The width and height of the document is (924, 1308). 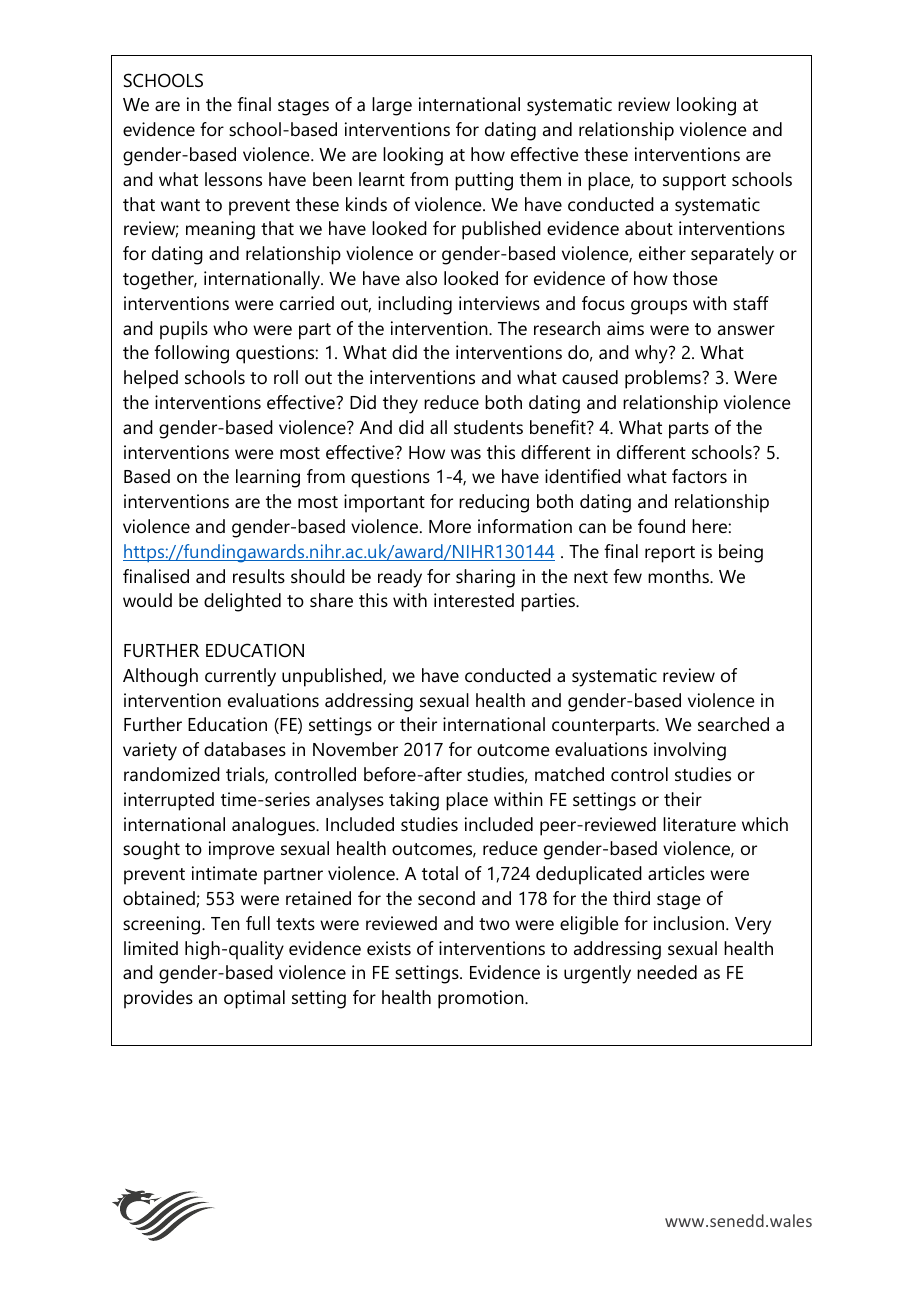 I want to click on students, so click(x=488, y=427).
